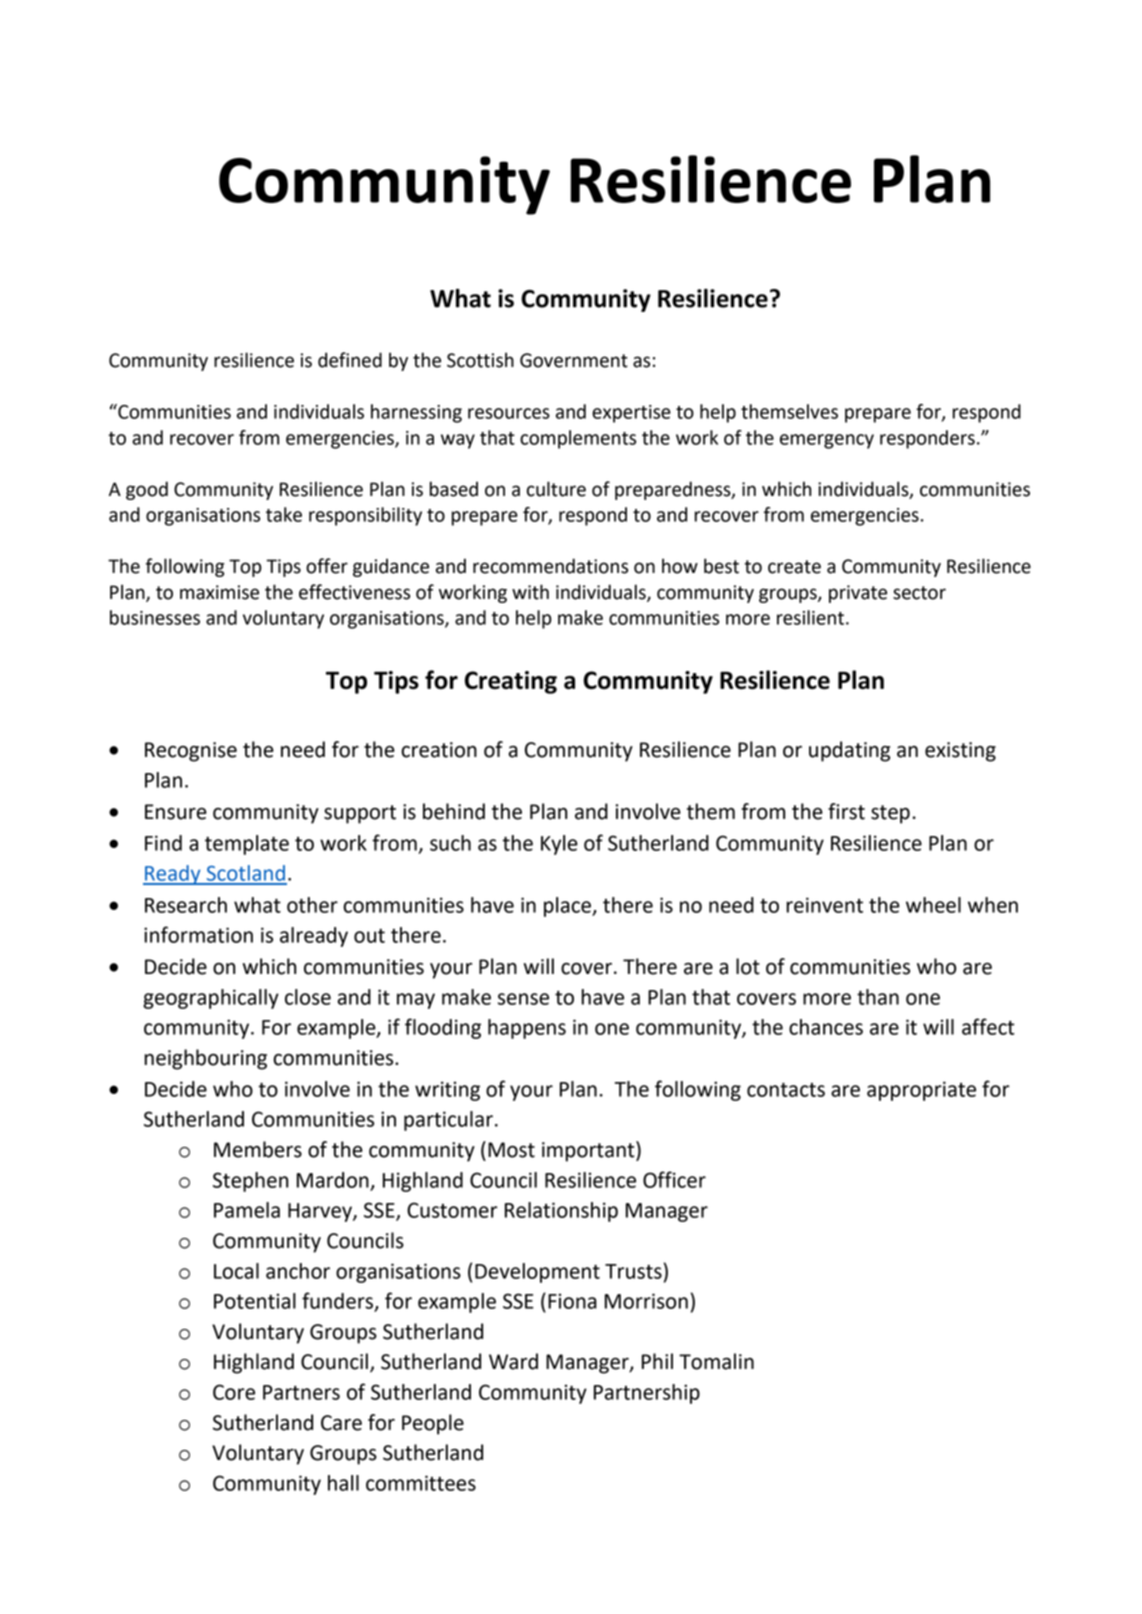 The image size is (1142, 1614). I want to click on place, so click(568, 907).
